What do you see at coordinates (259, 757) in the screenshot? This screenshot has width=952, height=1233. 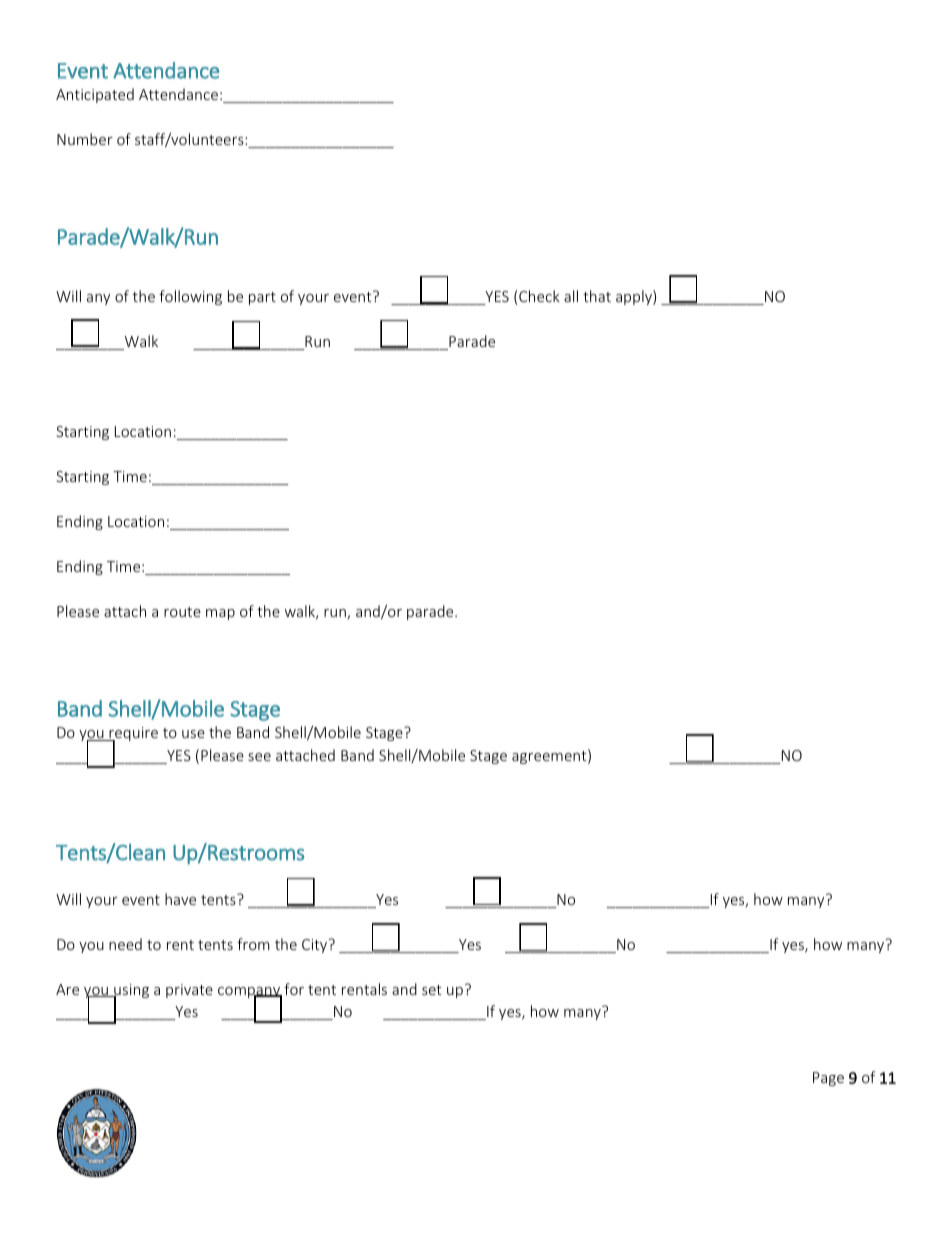 I see `see` at bounding box center [259, 757].
